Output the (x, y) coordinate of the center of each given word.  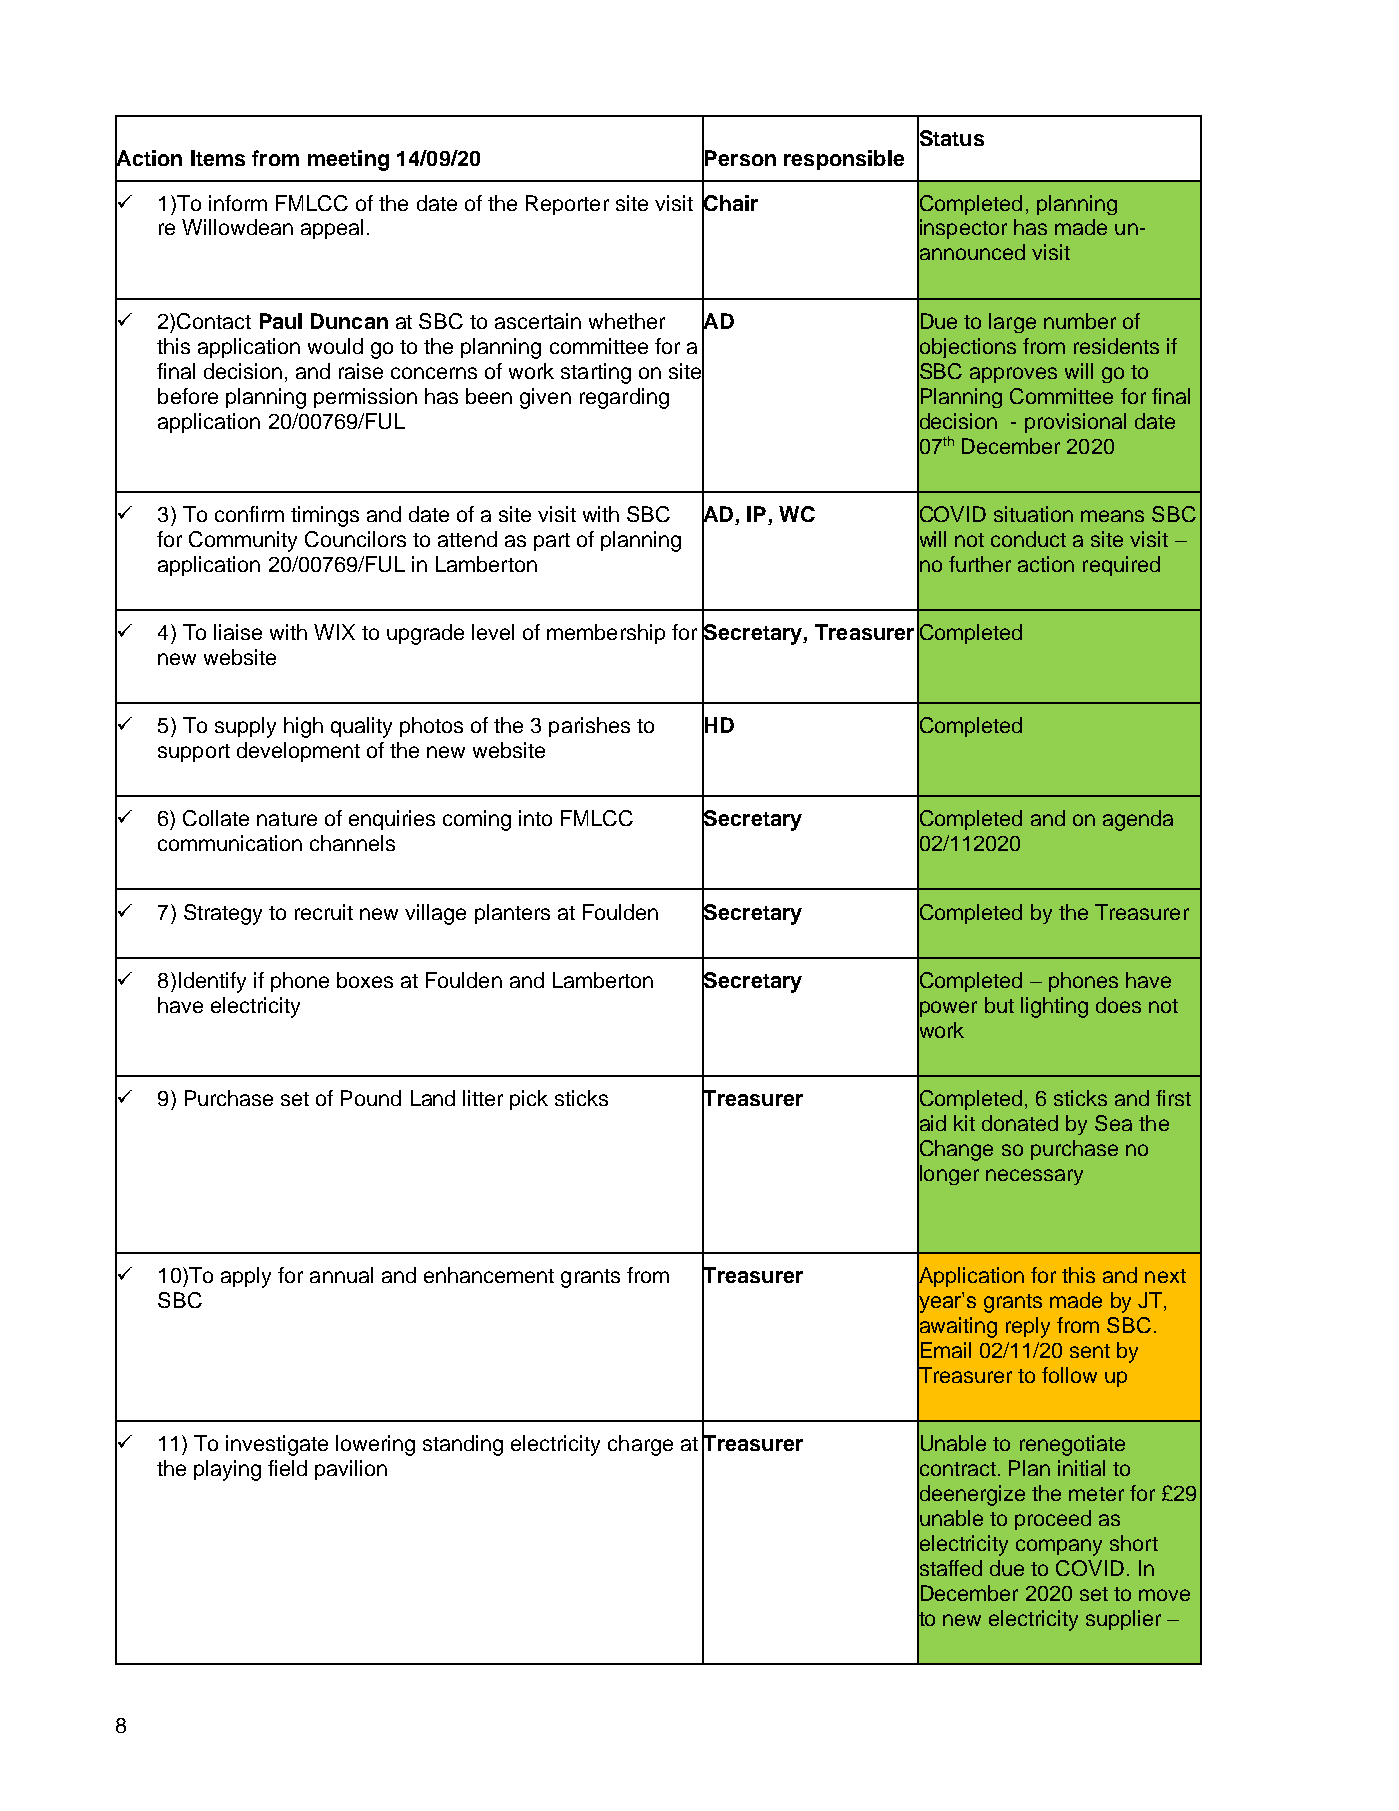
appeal (332, 229)
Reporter (567, 205)
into (535, 818)
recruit (324, 912)
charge (640, 1445)
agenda (1138, 820)
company (1059, 1547)
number (1080, 321)
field (287, 1468)
